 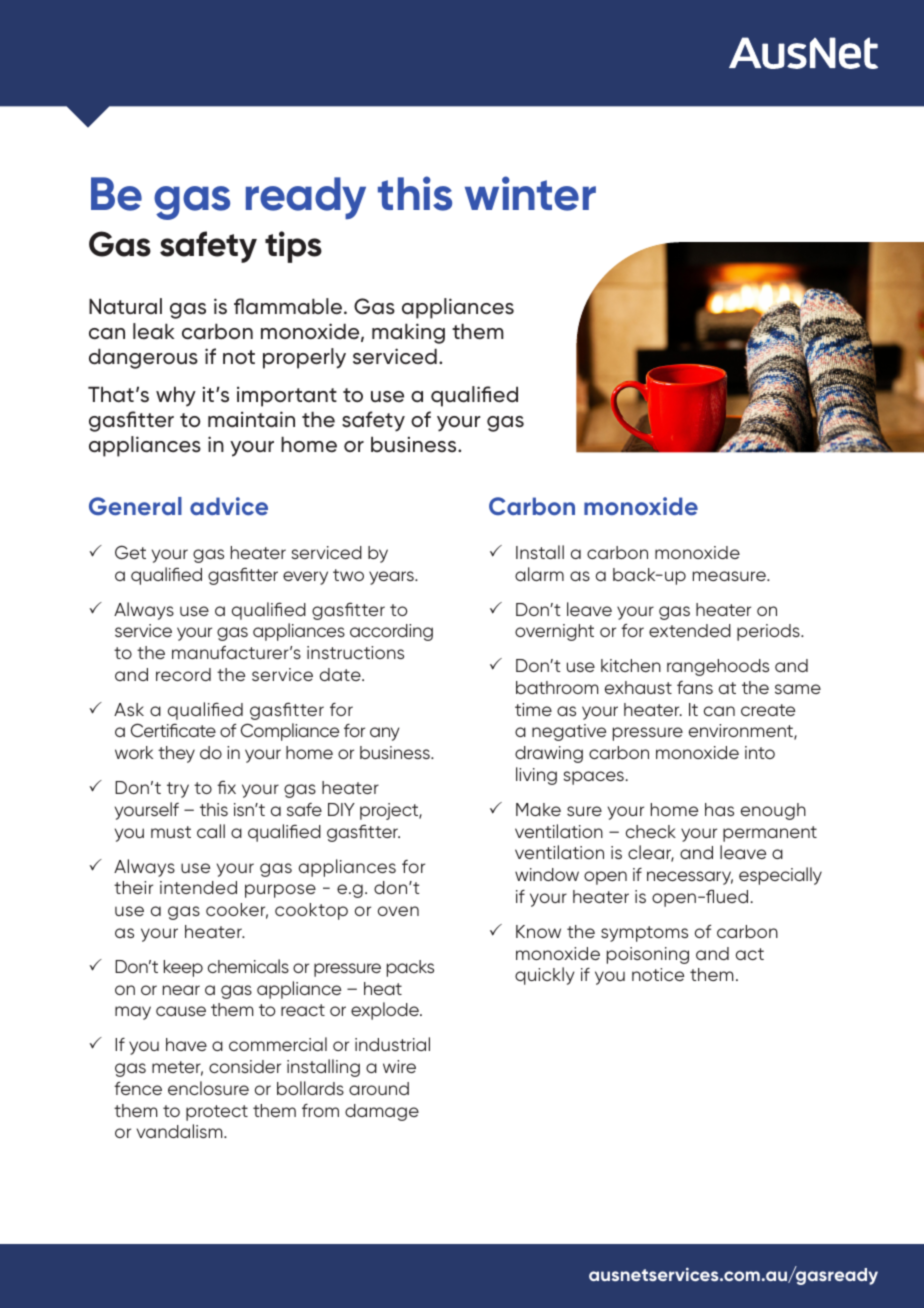 I want to click on call, so click(x=211, y=831).
